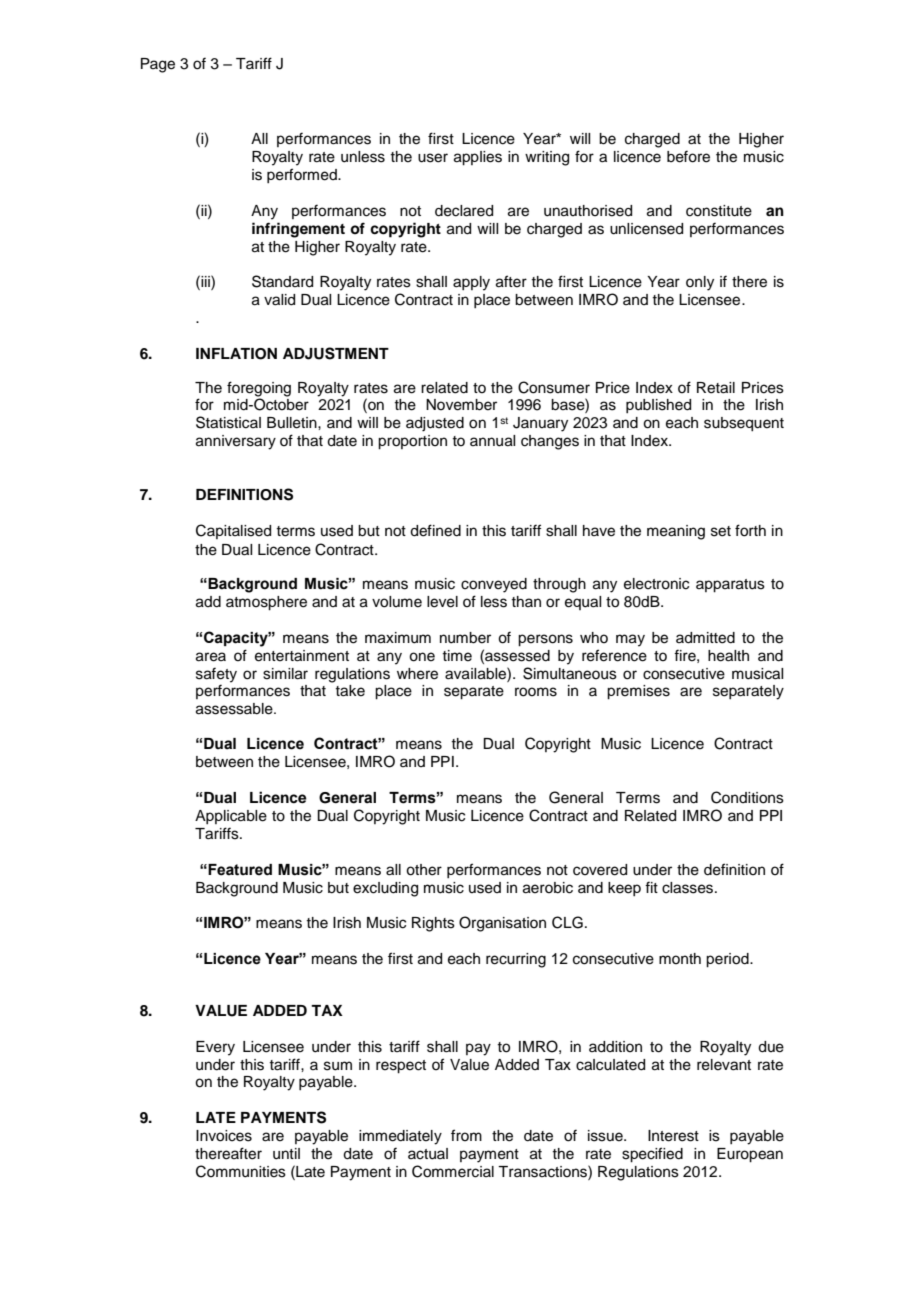 This screenshot has height=1308, width=924. Describe the element at coordinates (466, 1135) in the screenshot. I see `from` at that location.
